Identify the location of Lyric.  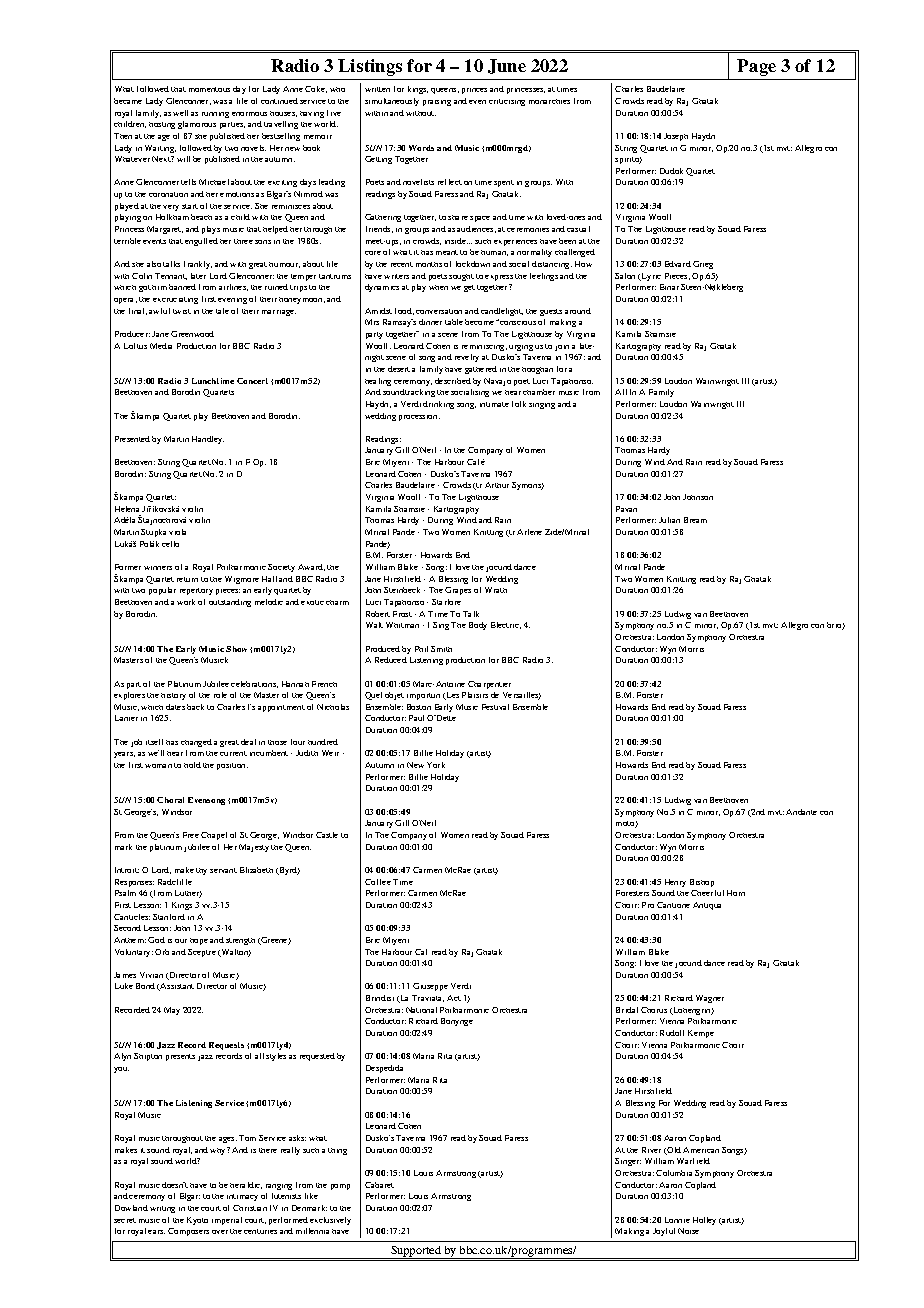
(650, 277).
